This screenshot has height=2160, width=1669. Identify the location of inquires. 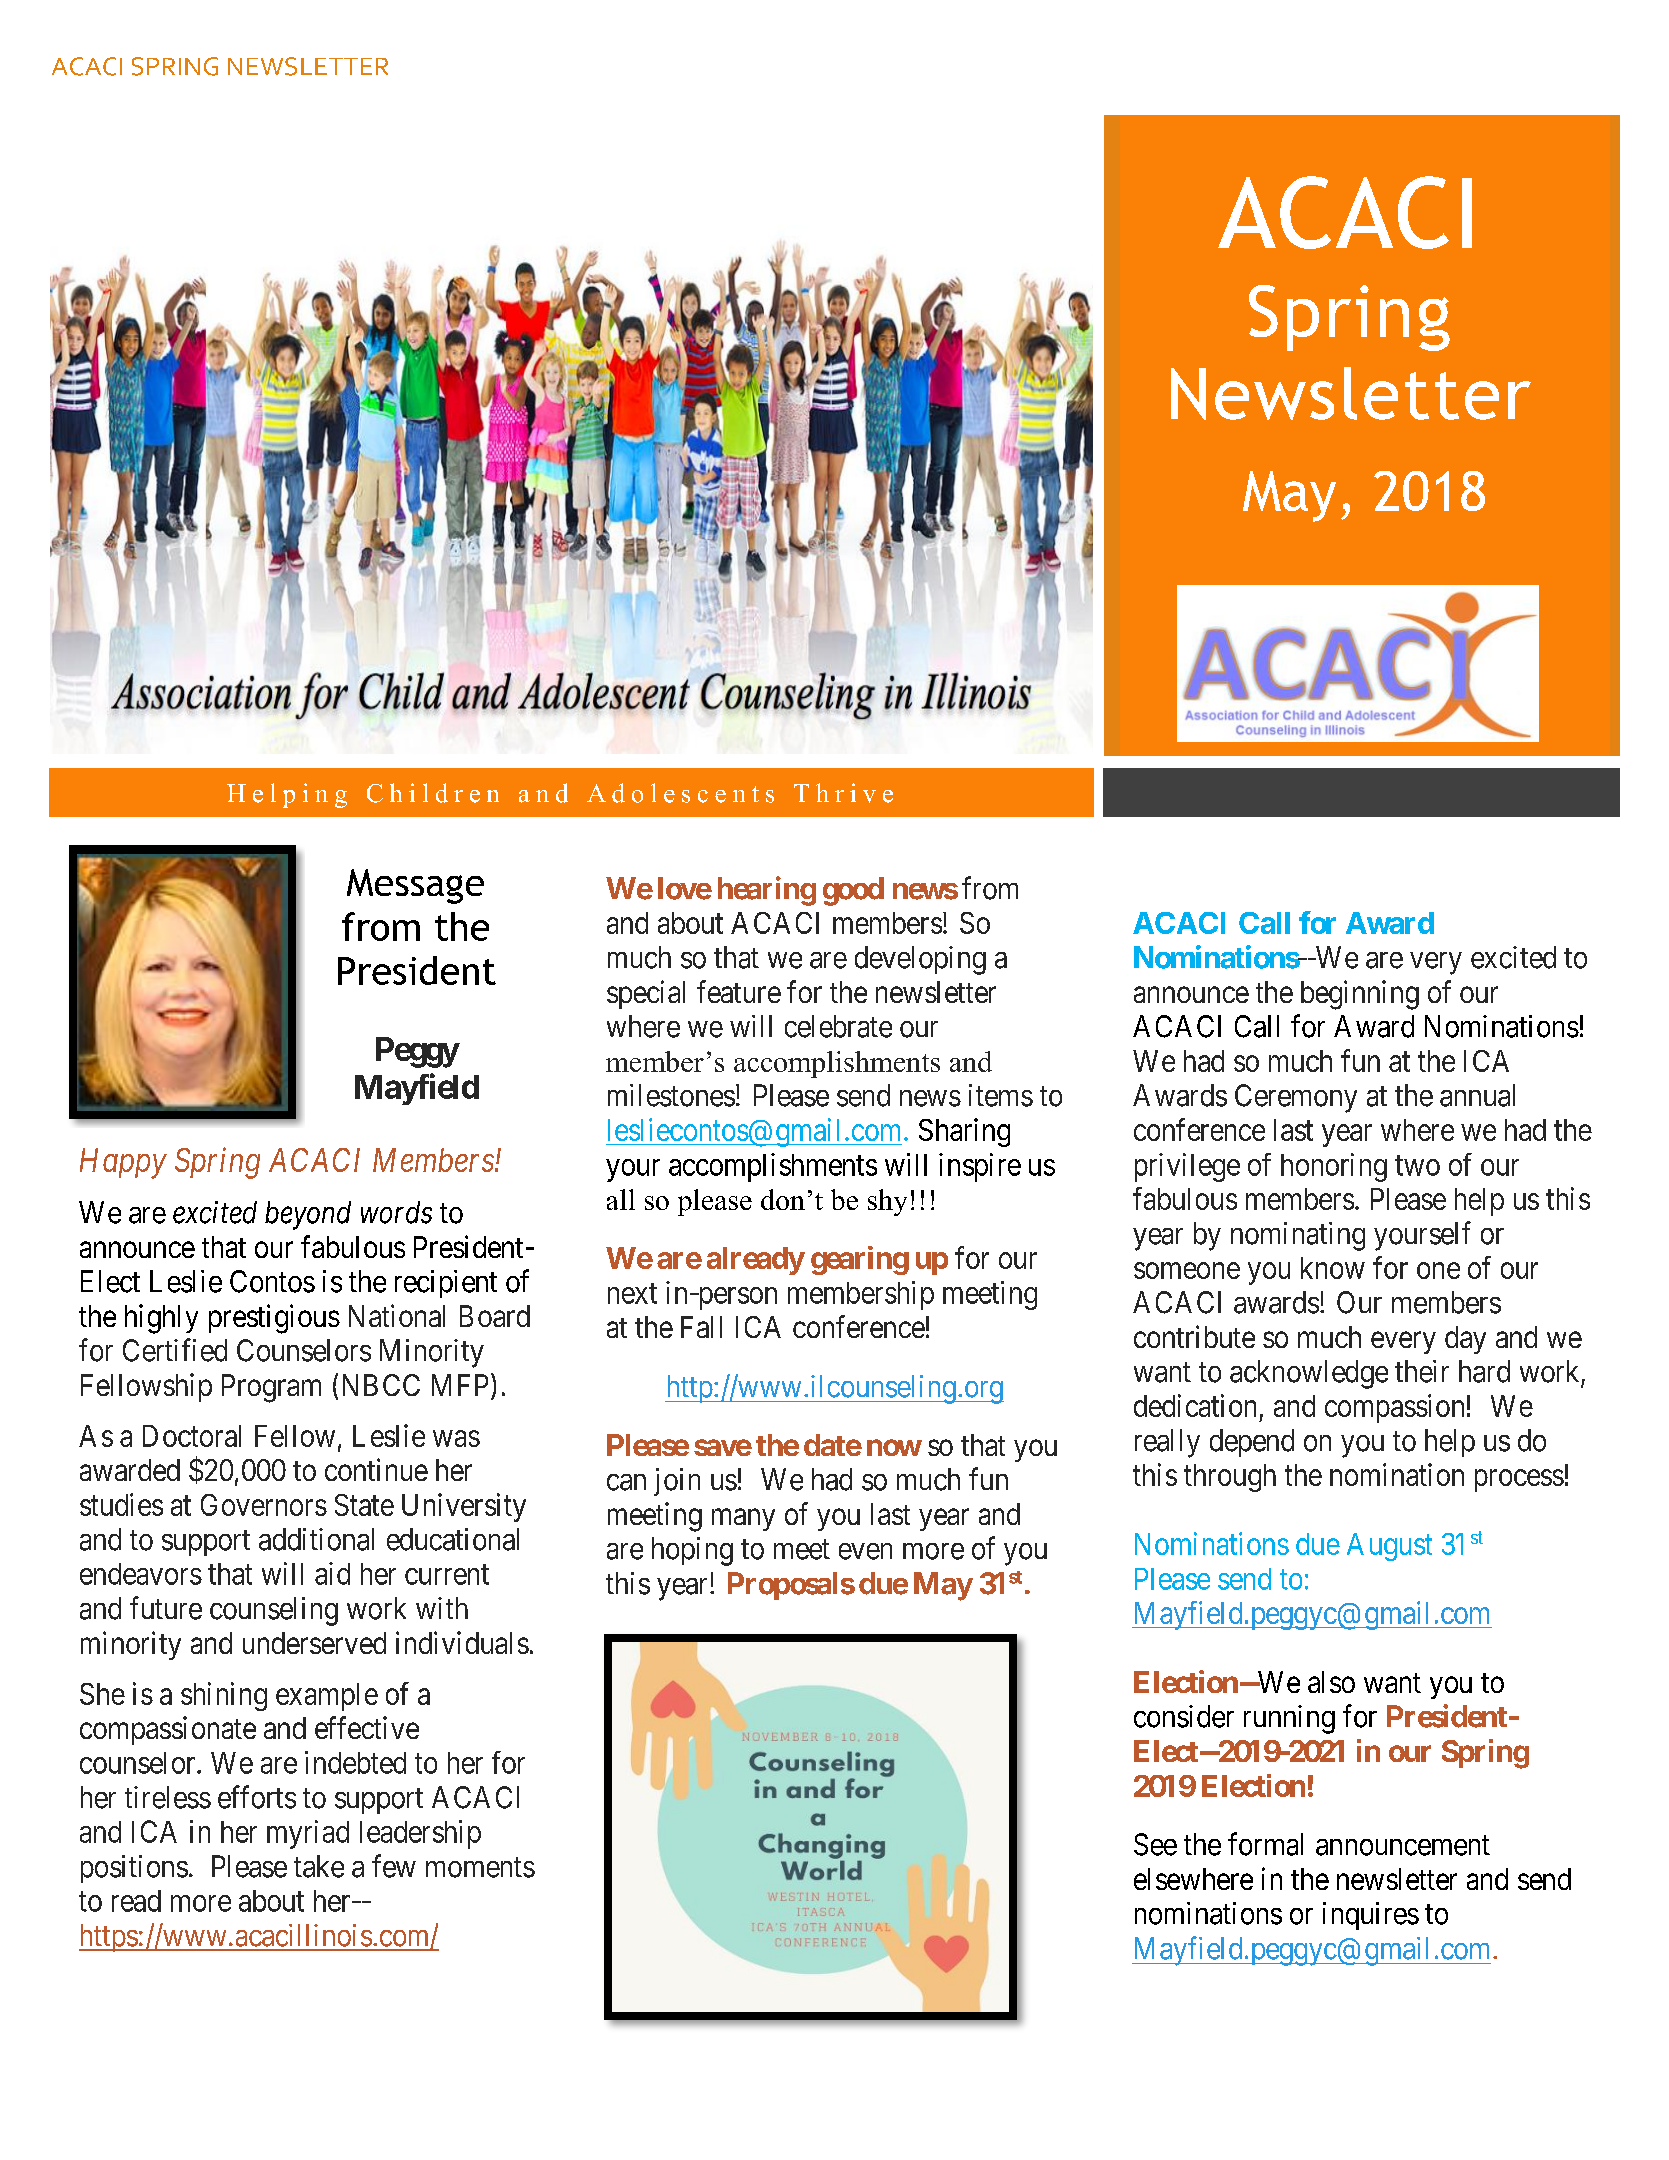
(1371, 1916).
